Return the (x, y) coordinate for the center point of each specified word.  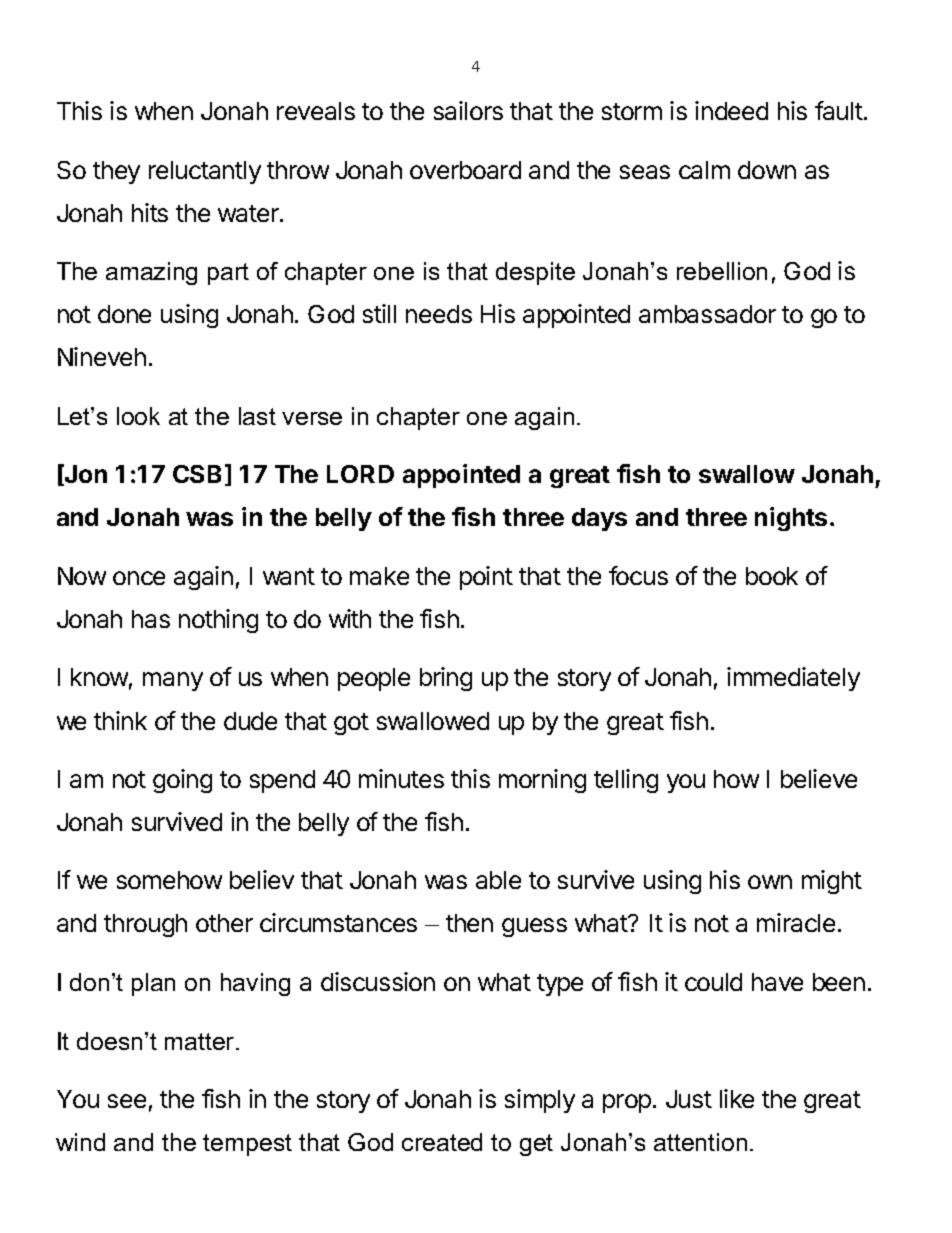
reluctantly (205, 172)
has (151, 619)
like (737, 1098)
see (127, 1101)
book (772, 576)
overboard (465, 170)
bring (446, 679)
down (767, 170)
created (442, 1142)
